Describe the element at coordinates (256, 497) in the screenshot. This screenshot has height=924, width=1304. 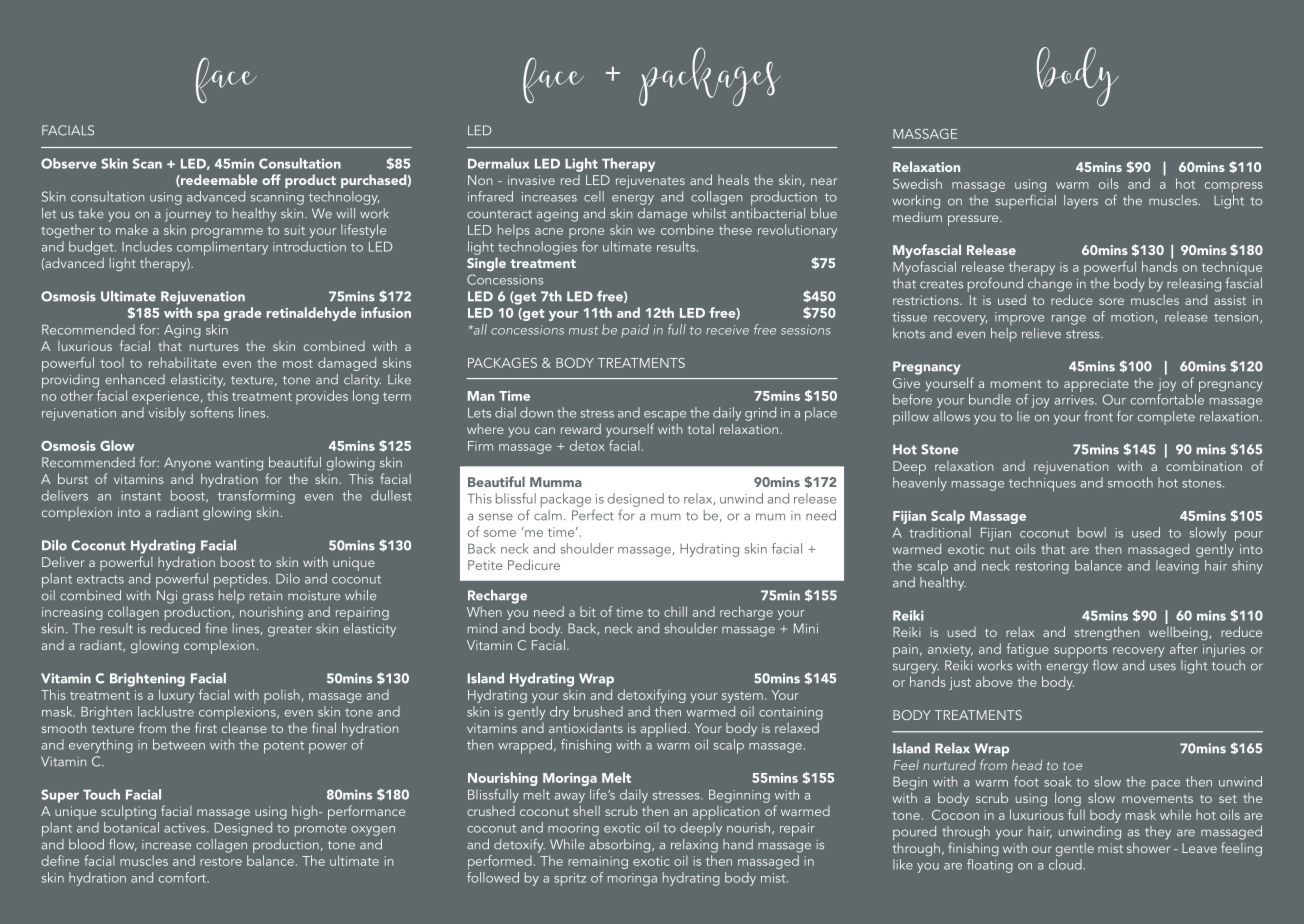
I see `transforming` at that location.
